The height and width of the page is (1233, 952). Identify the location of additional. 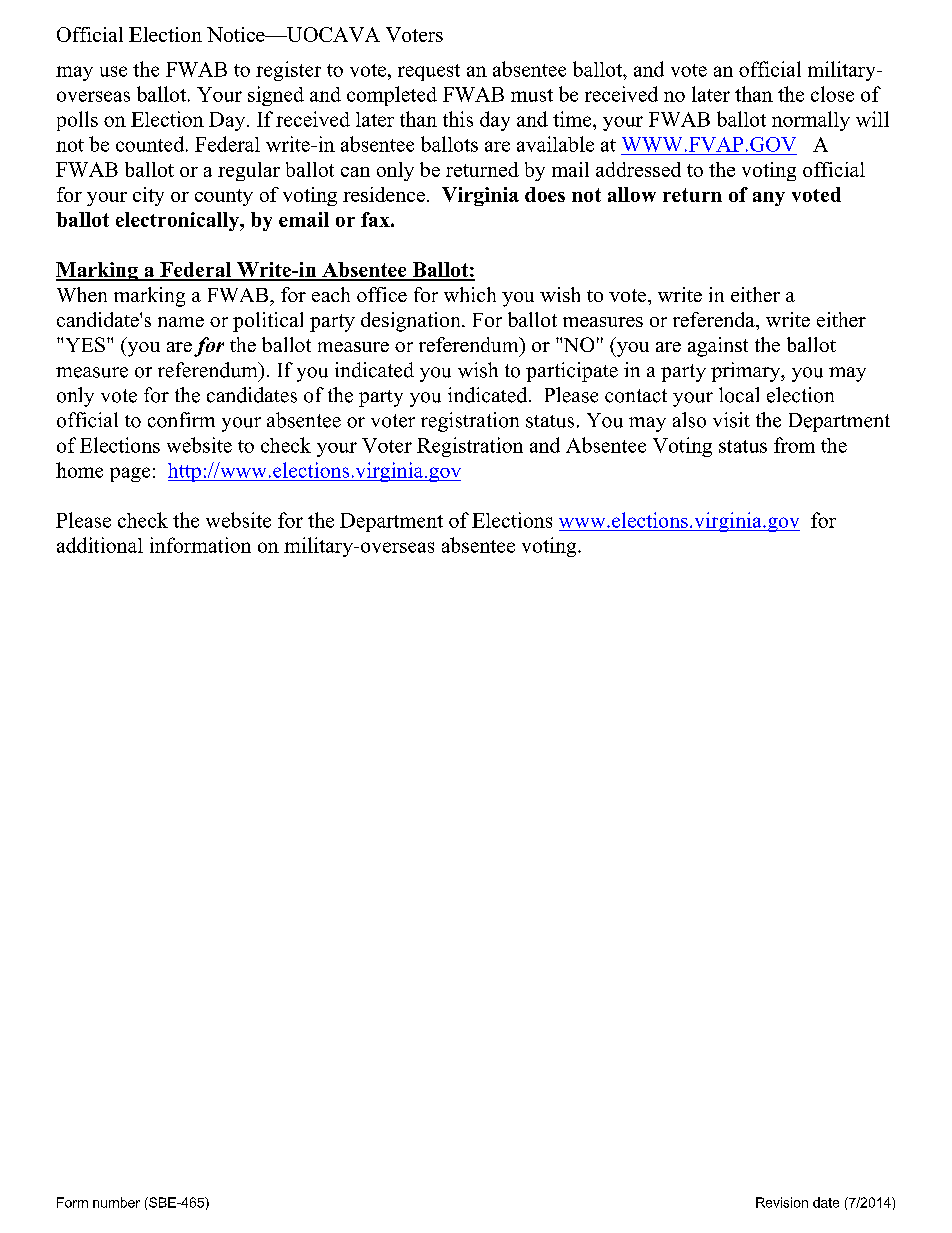
(100, 545).
